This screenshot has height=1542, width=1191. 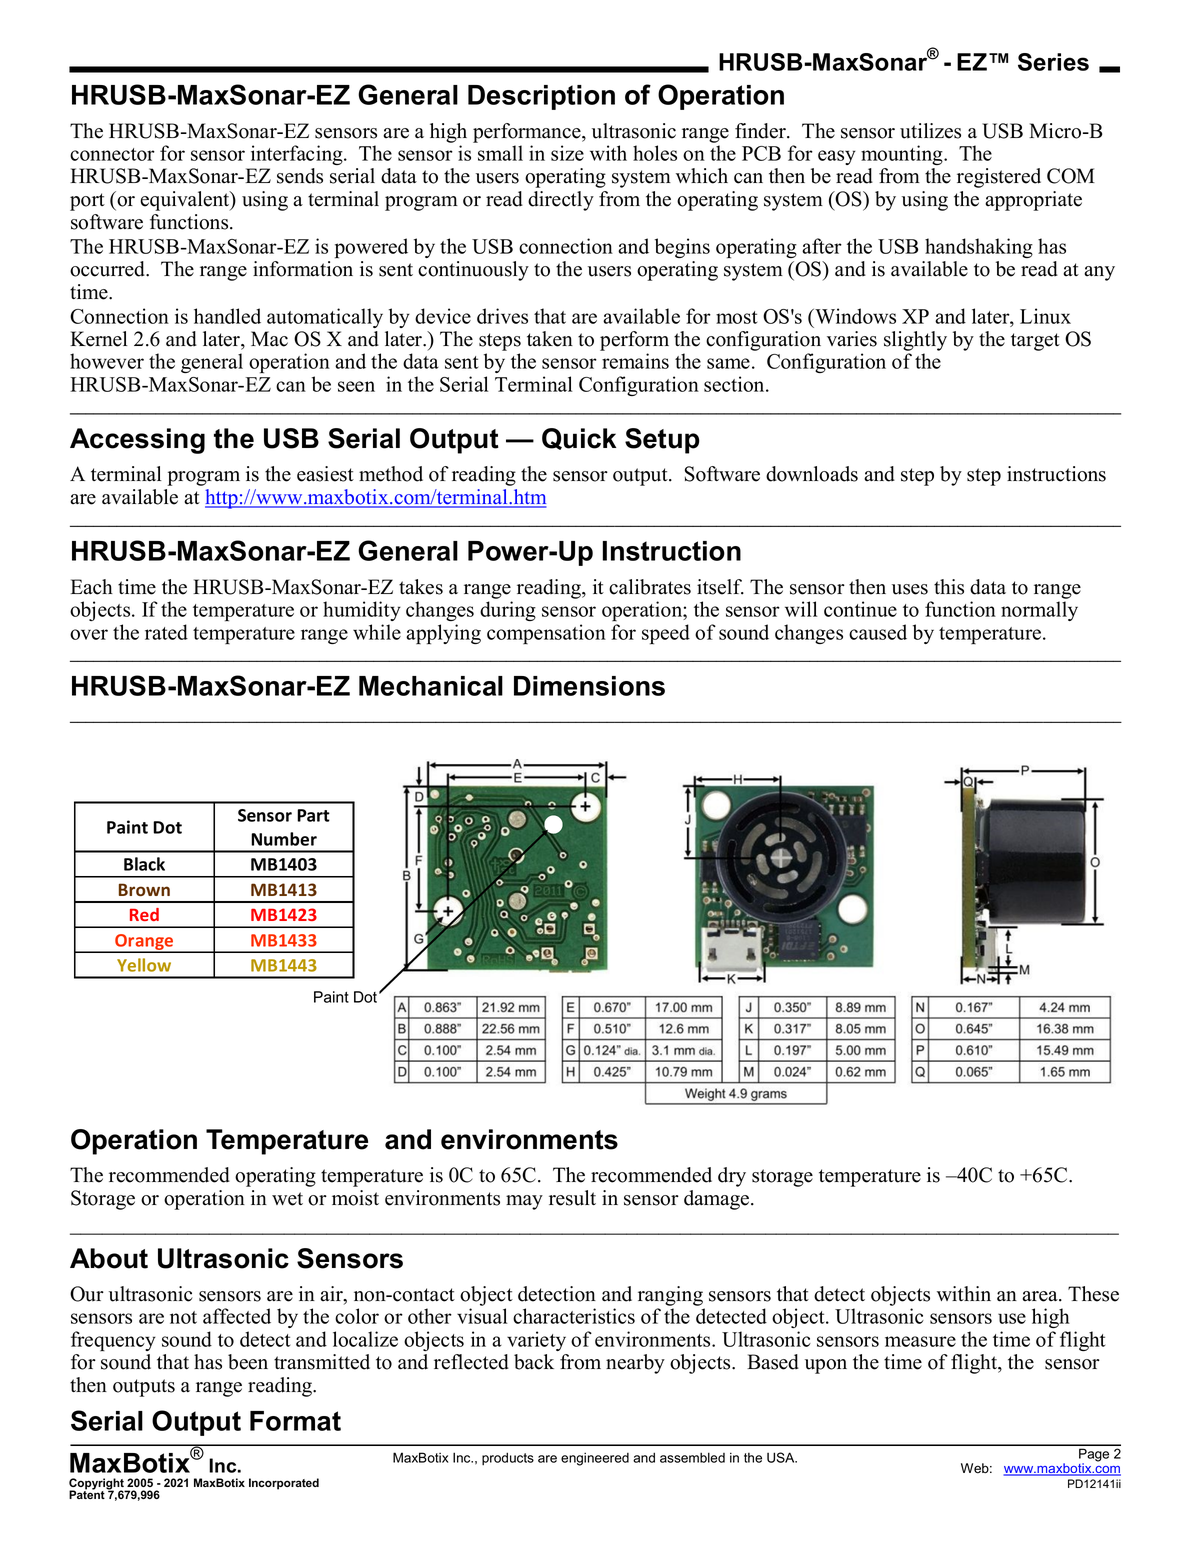 What do you see at coordinates (284, 839) in the screenshot?
I see `Number` at bounding box center [284, 839].
